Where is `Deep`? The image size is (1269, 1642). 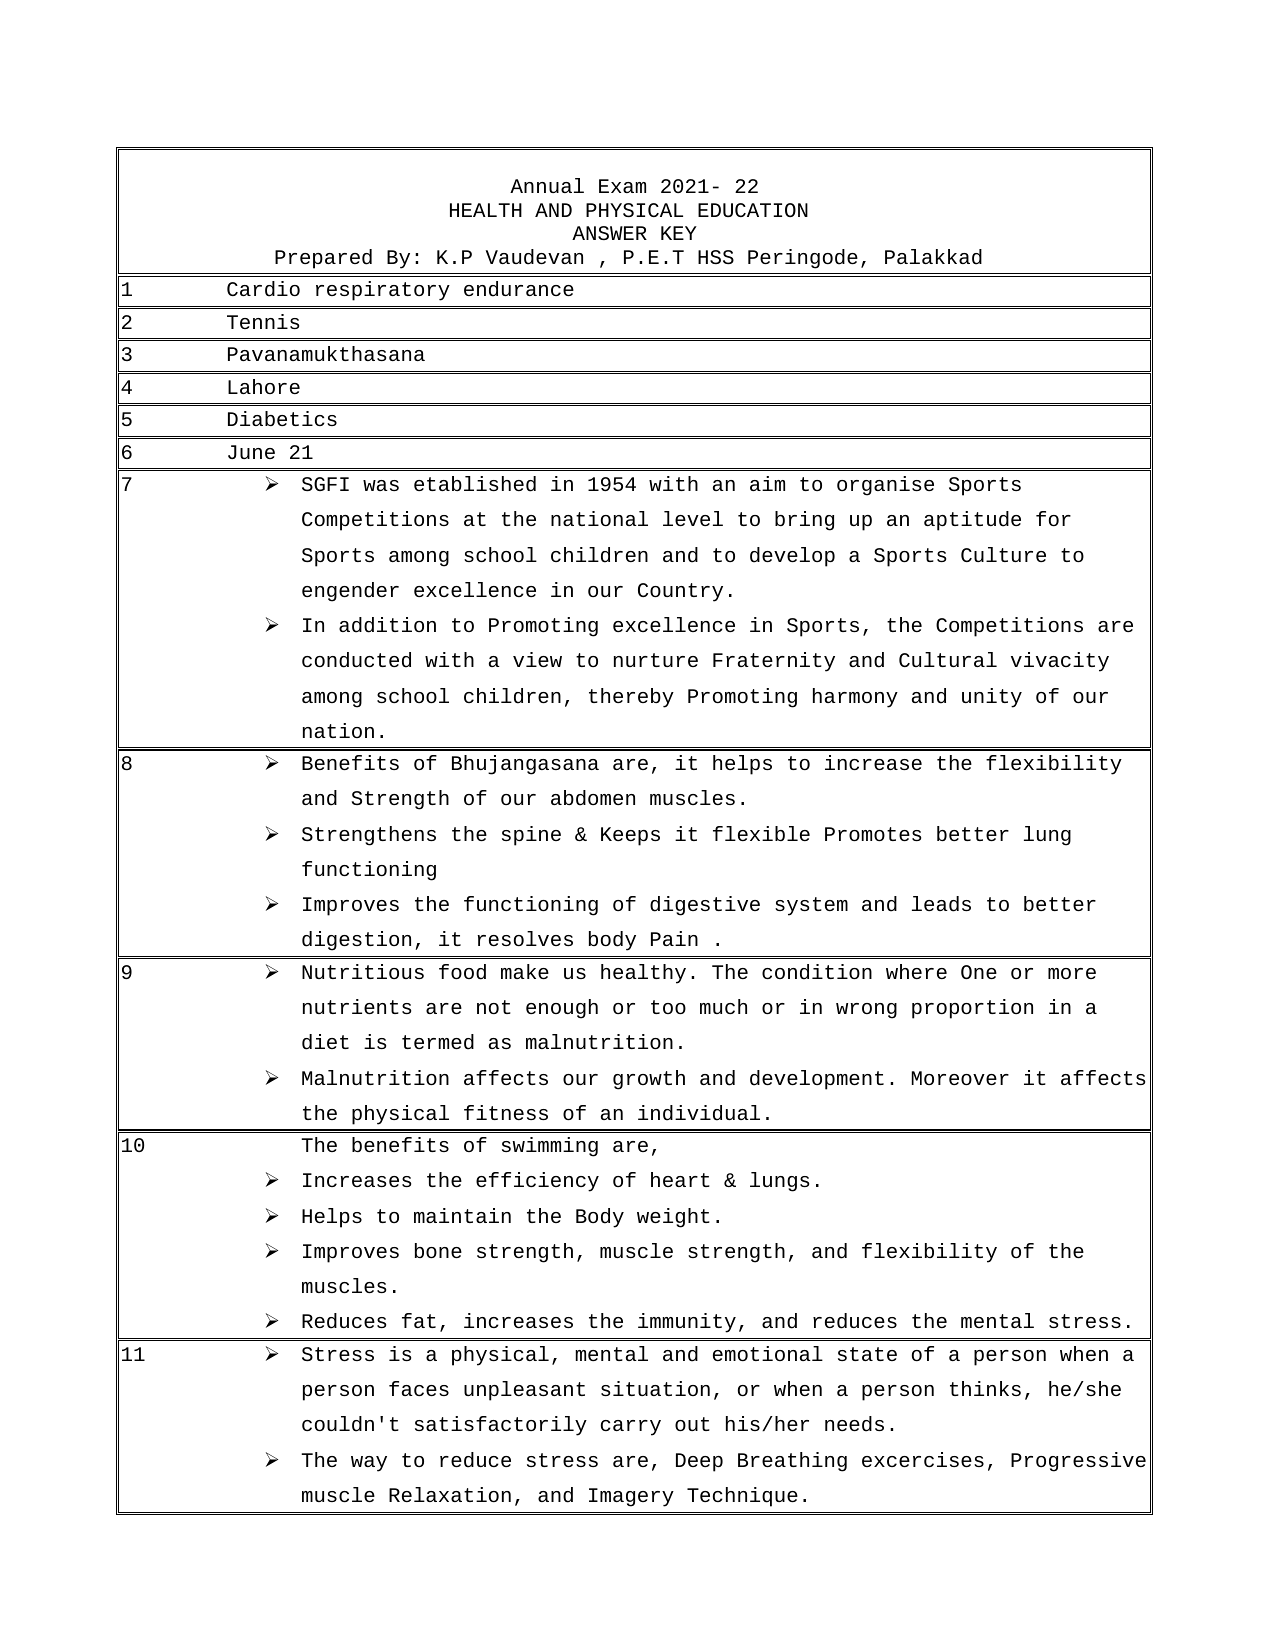 Deep is located at coordinates (699, 1462).
